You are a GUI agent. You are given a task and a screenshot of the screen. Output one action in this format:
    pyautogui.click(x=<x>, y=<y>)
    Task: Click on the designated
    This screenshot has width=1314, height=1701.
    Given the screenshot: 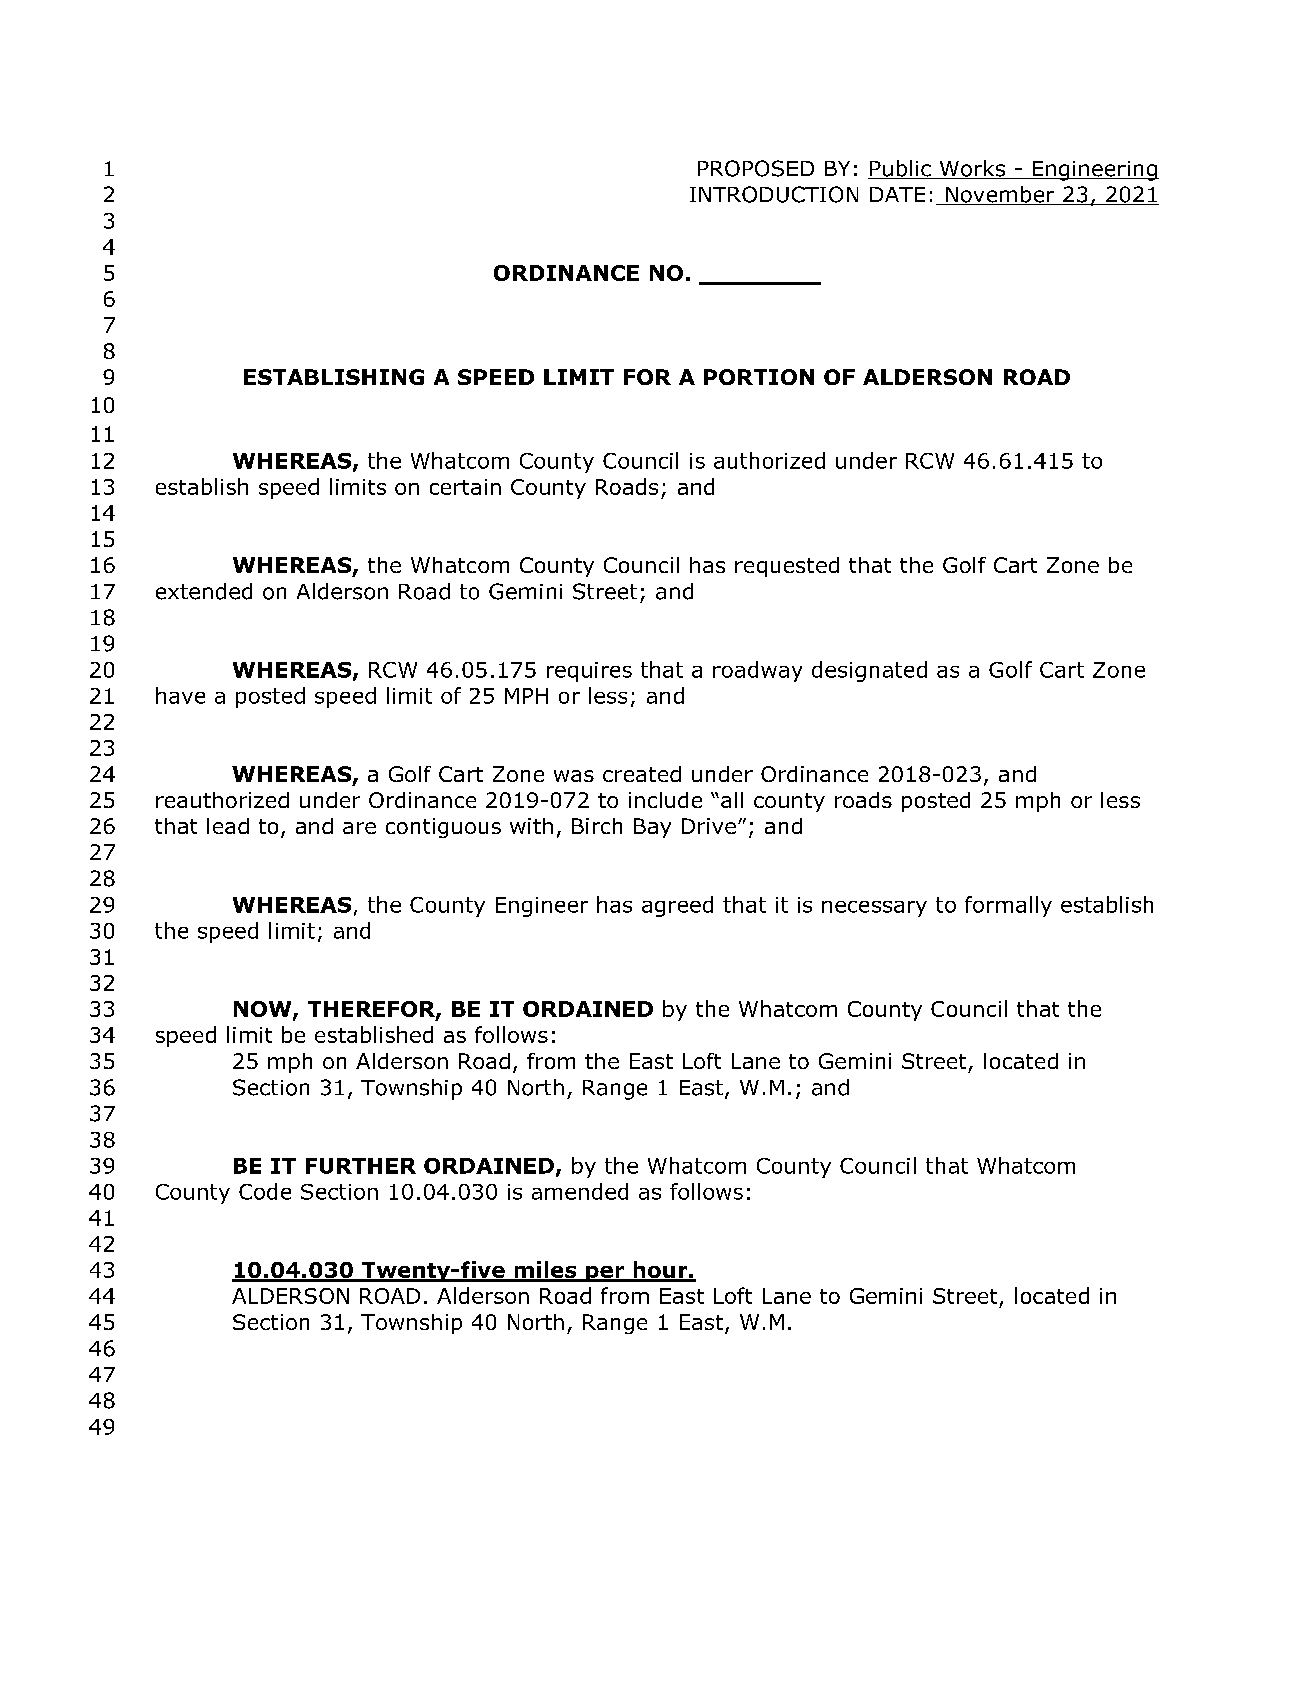 What is the action you would take?
    pyautogui.click(x=869, y=671)
